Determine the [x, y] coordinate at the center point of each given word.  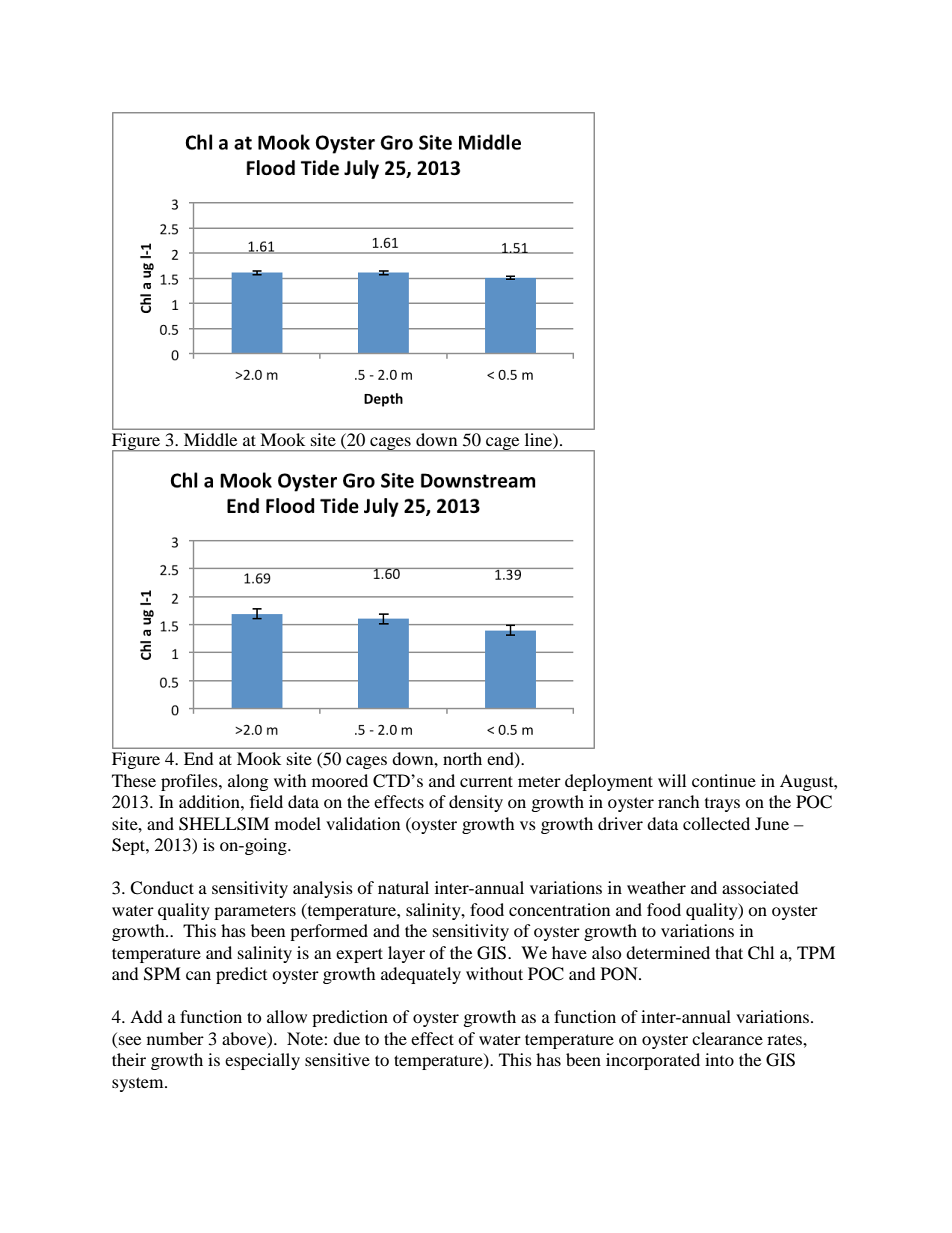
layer [406, 954]
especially [262, 1061]
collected [716, 823]
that [729, 952]
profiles [190, 782]
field [266, 801]
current [486, 781]
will [672, 780]
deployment [609, 782]
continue [724, 780]
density [476, 803]
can [198, 975]
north [462, 758]
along [248, 782]
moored [340, 780]
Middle [210, 439]
